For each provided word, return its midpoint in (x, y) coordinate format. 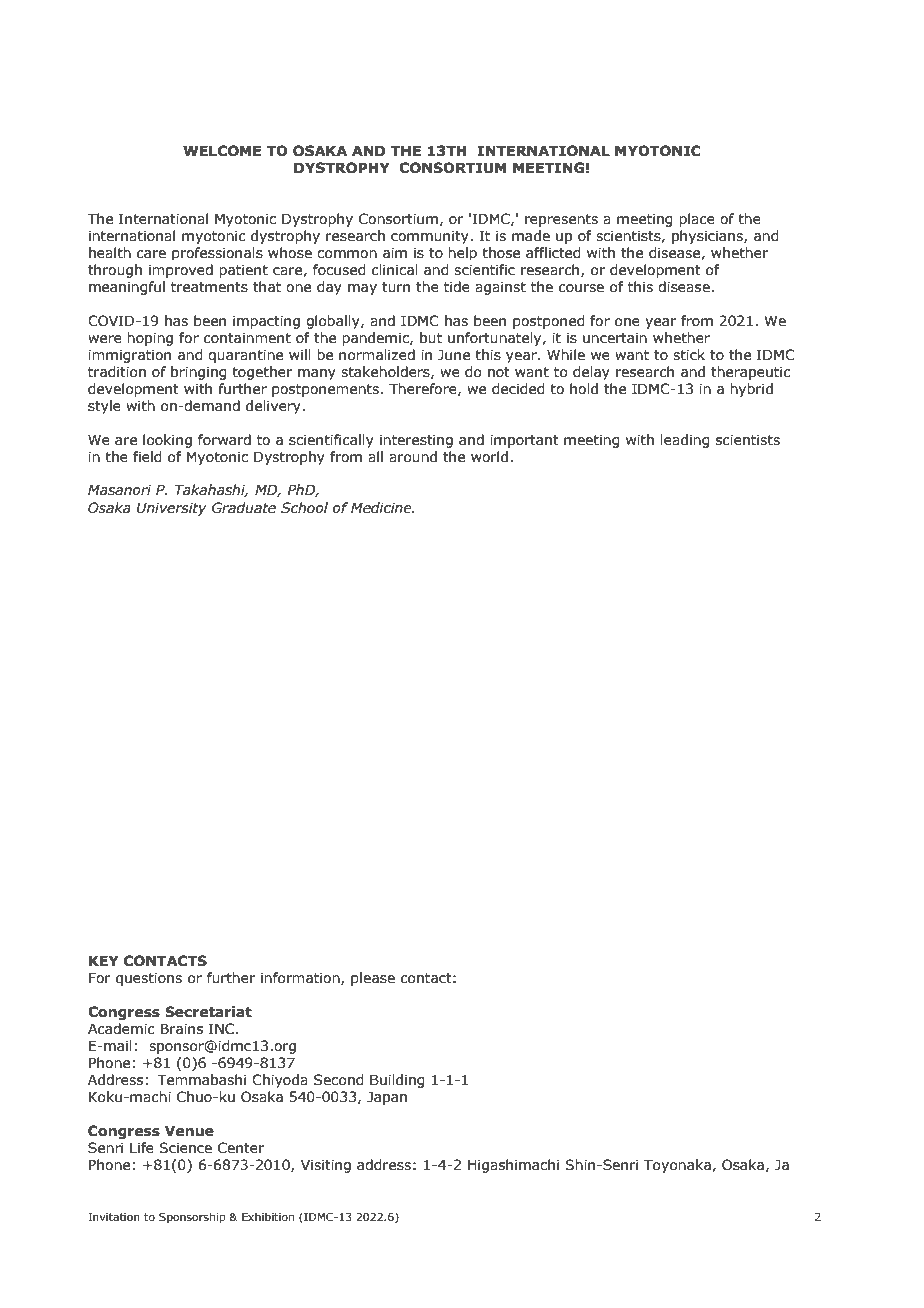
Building (397, 1081)
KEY (104, 960)
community (431, 237)
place (697, 220)
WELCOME (222, 151)
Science (185, 1148)
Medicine (382, 508)
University (172, 509)
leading (685, 441)
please (373, 979)
